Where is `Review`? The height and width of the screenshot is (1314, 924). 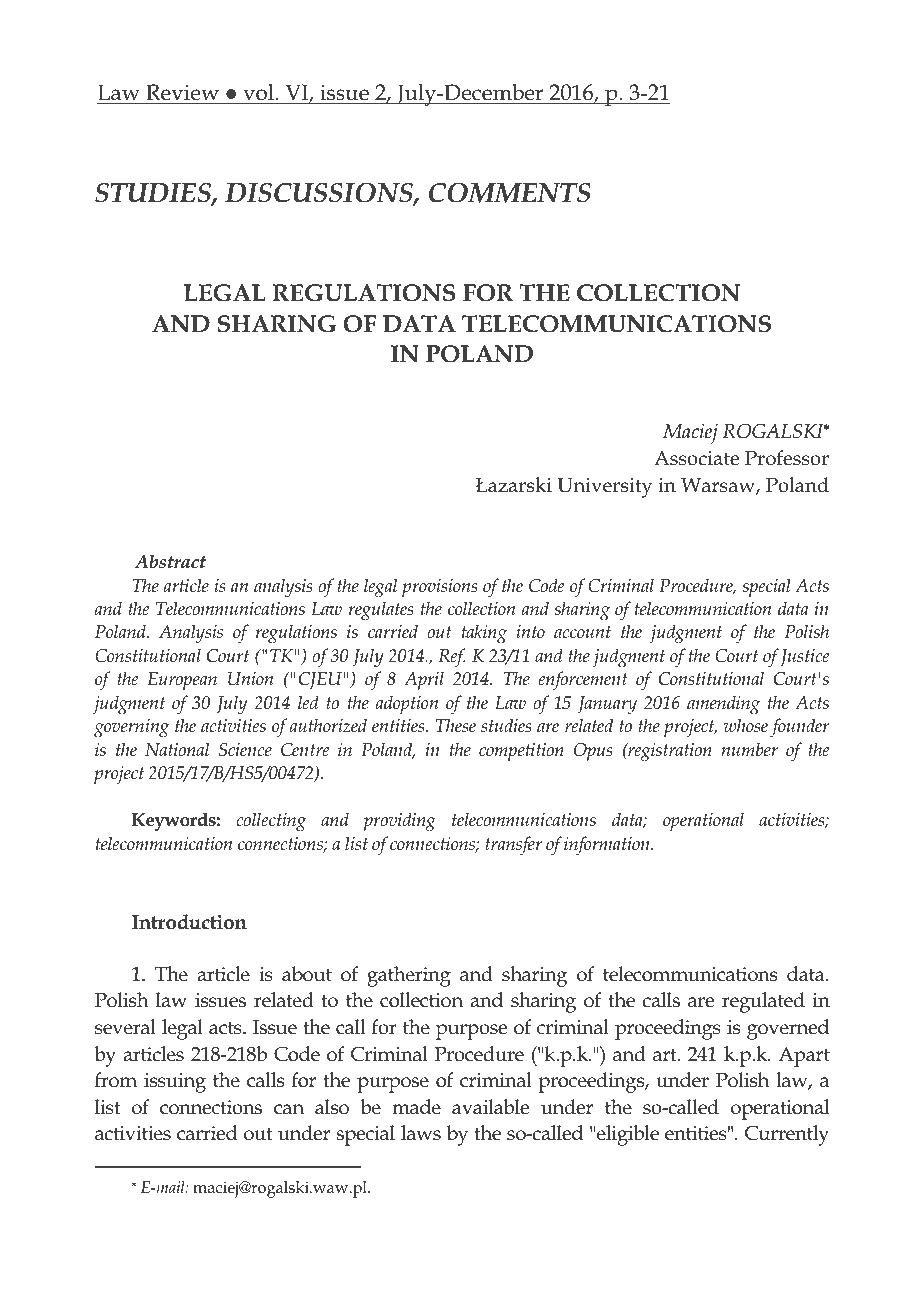
Review is located at coordinates (182, 92).
